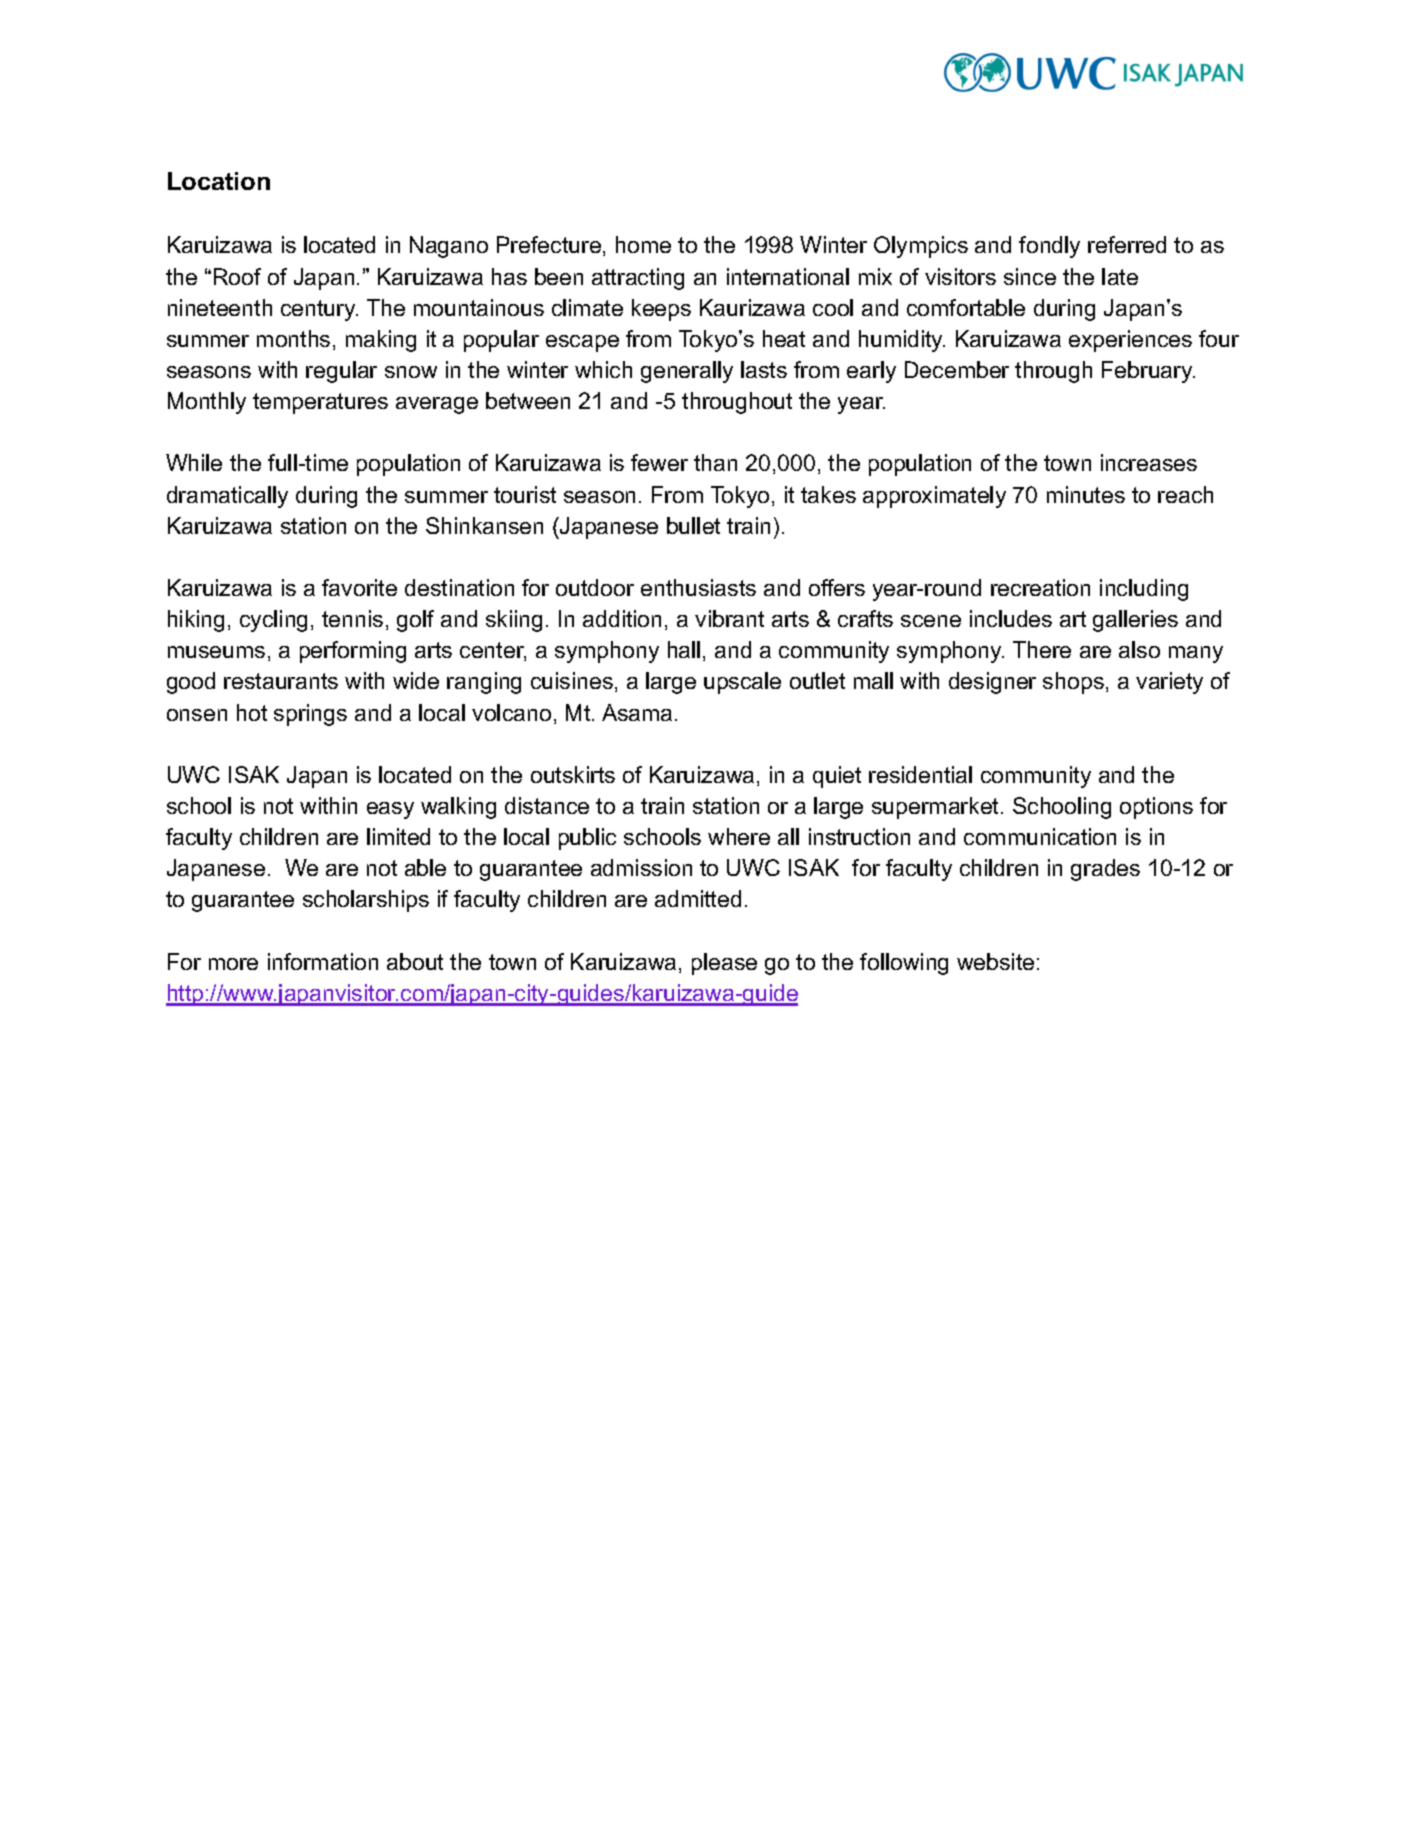 Image resolution: width=1412 pixels, height=1827 pixels. I want to click on referred, so click(1127, 244).
